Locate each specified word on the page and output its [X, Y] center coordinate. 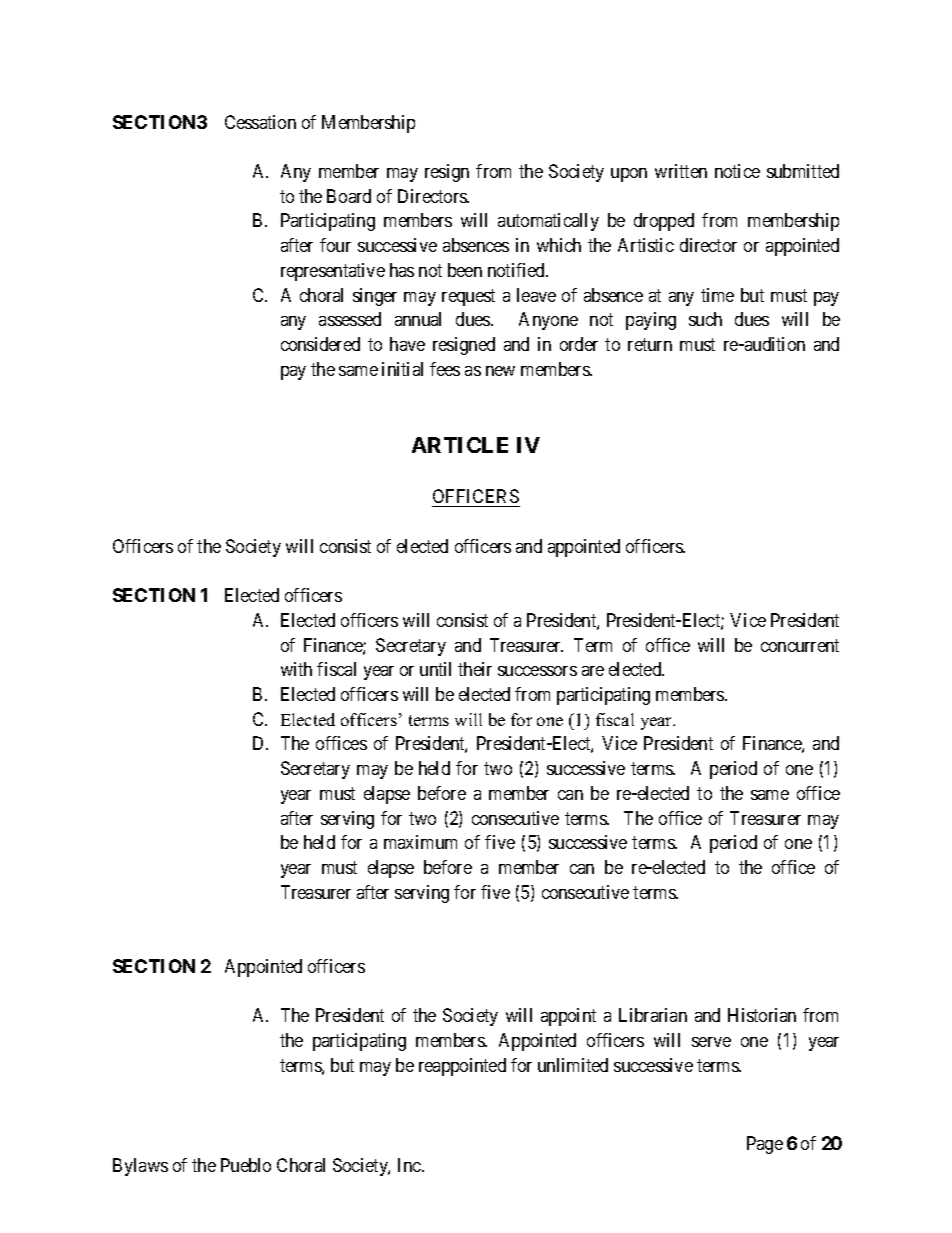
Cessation [260, 122]
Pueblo [246, 1165]
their [475, 669]
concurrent [800, 645]
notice [737, 171]
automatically [548, 222]
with [296, 669]
